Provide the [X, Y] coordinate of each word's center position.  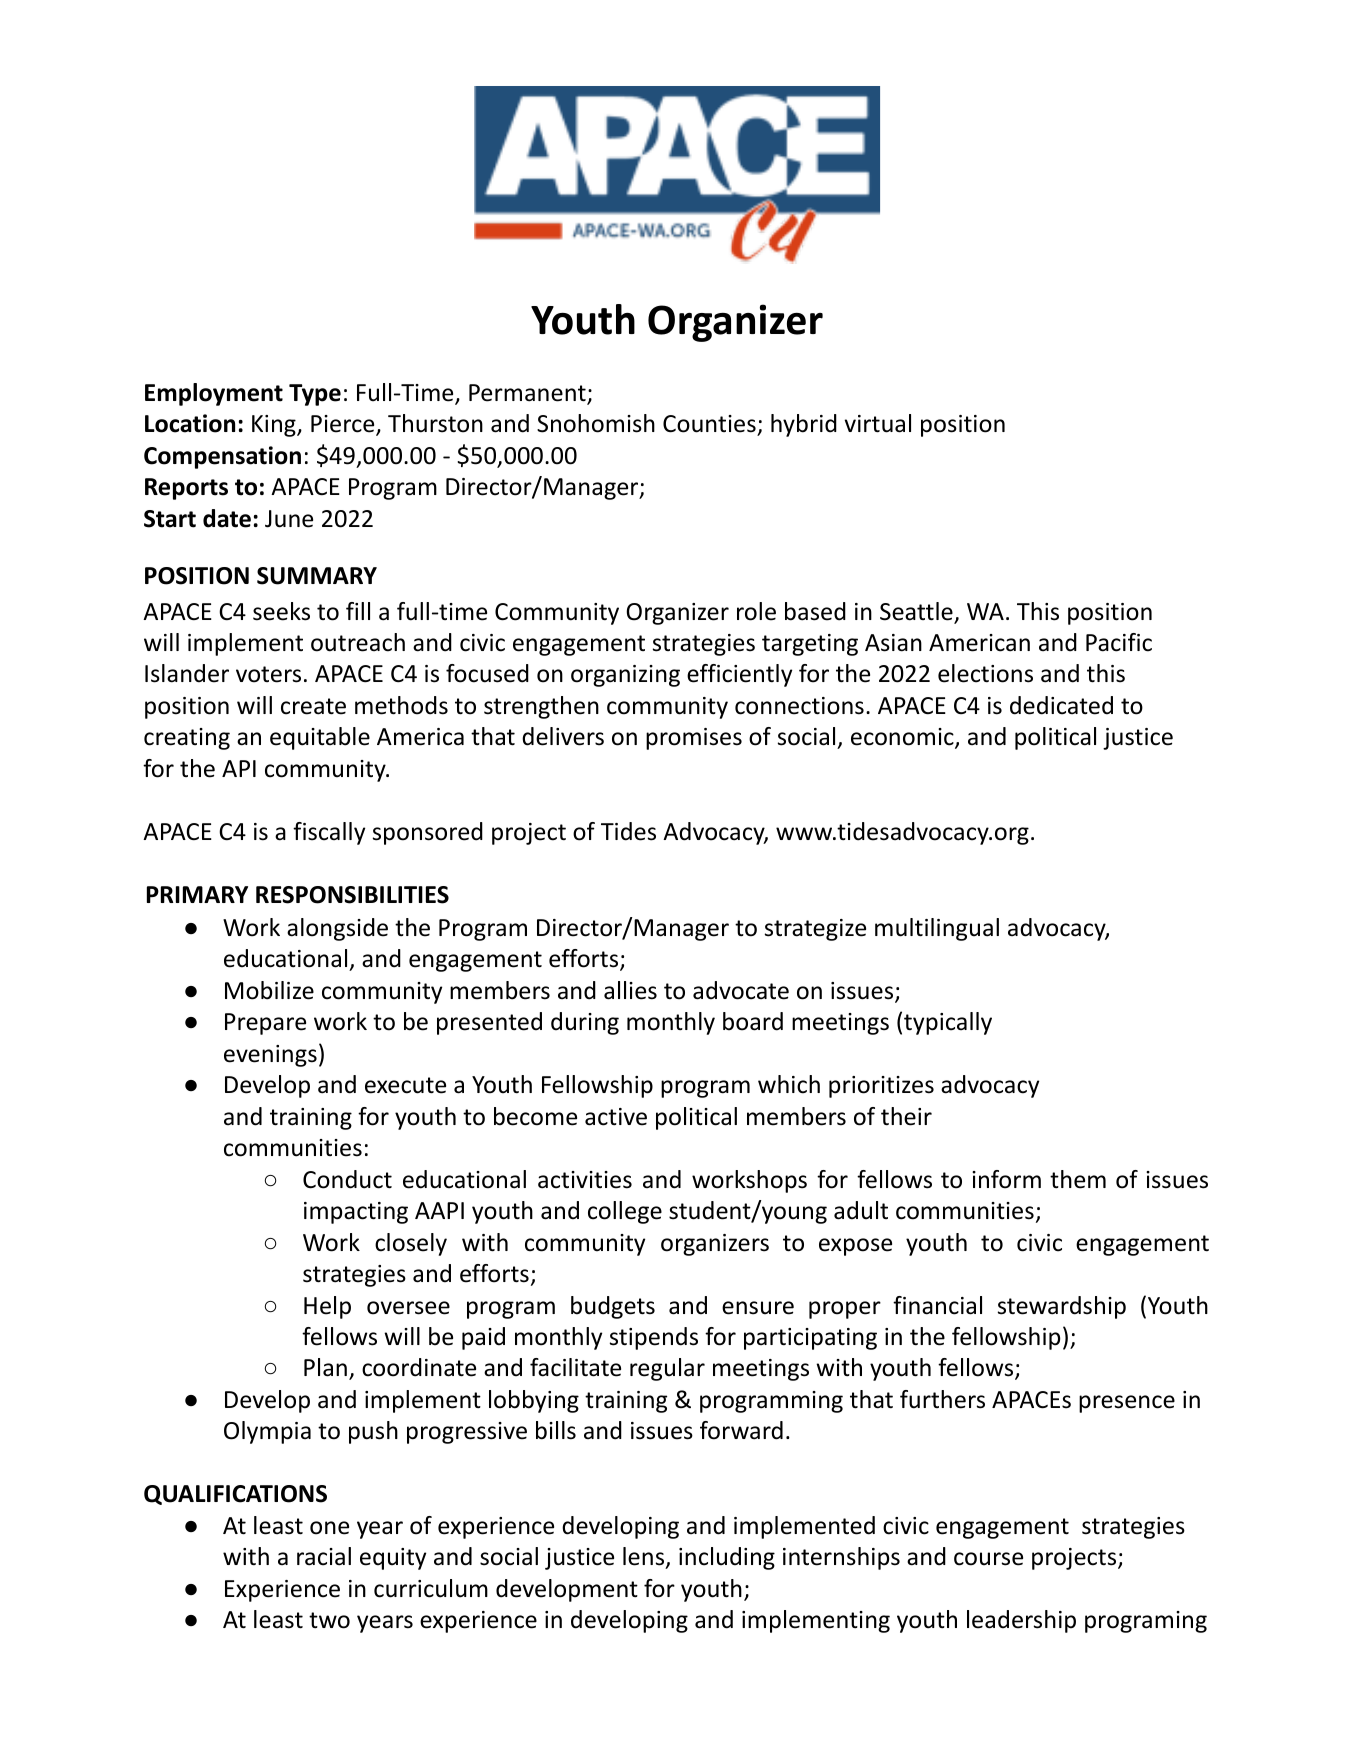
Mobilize [269, 990]
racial [324, 1556]
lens [643, 1556]
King [275, 426]
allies [630, 990]
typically [948, 1023]
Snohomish [596, 423]
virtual [877, 423]
